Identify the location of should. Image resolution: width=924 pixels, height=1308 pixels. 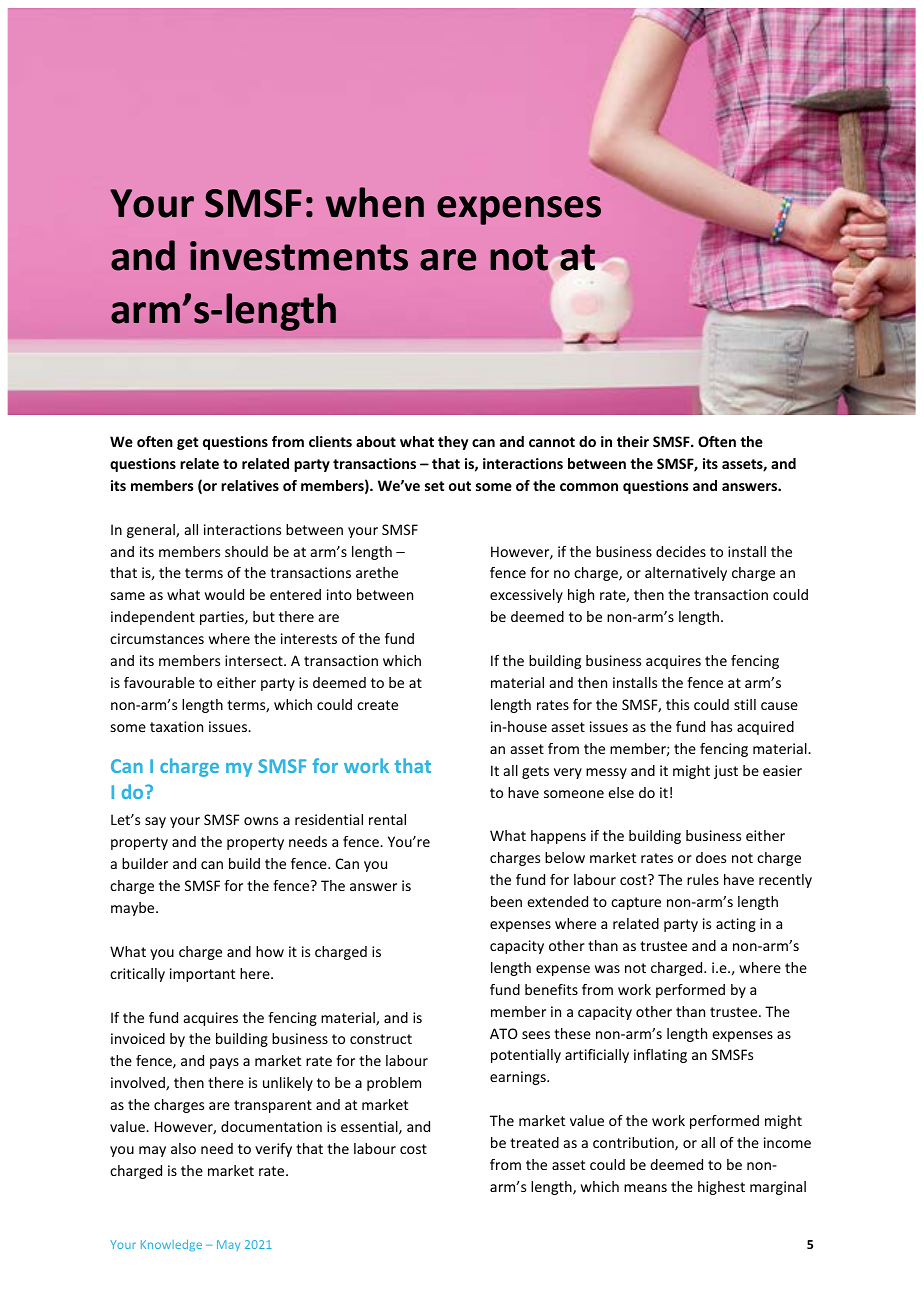
(246, 551).
